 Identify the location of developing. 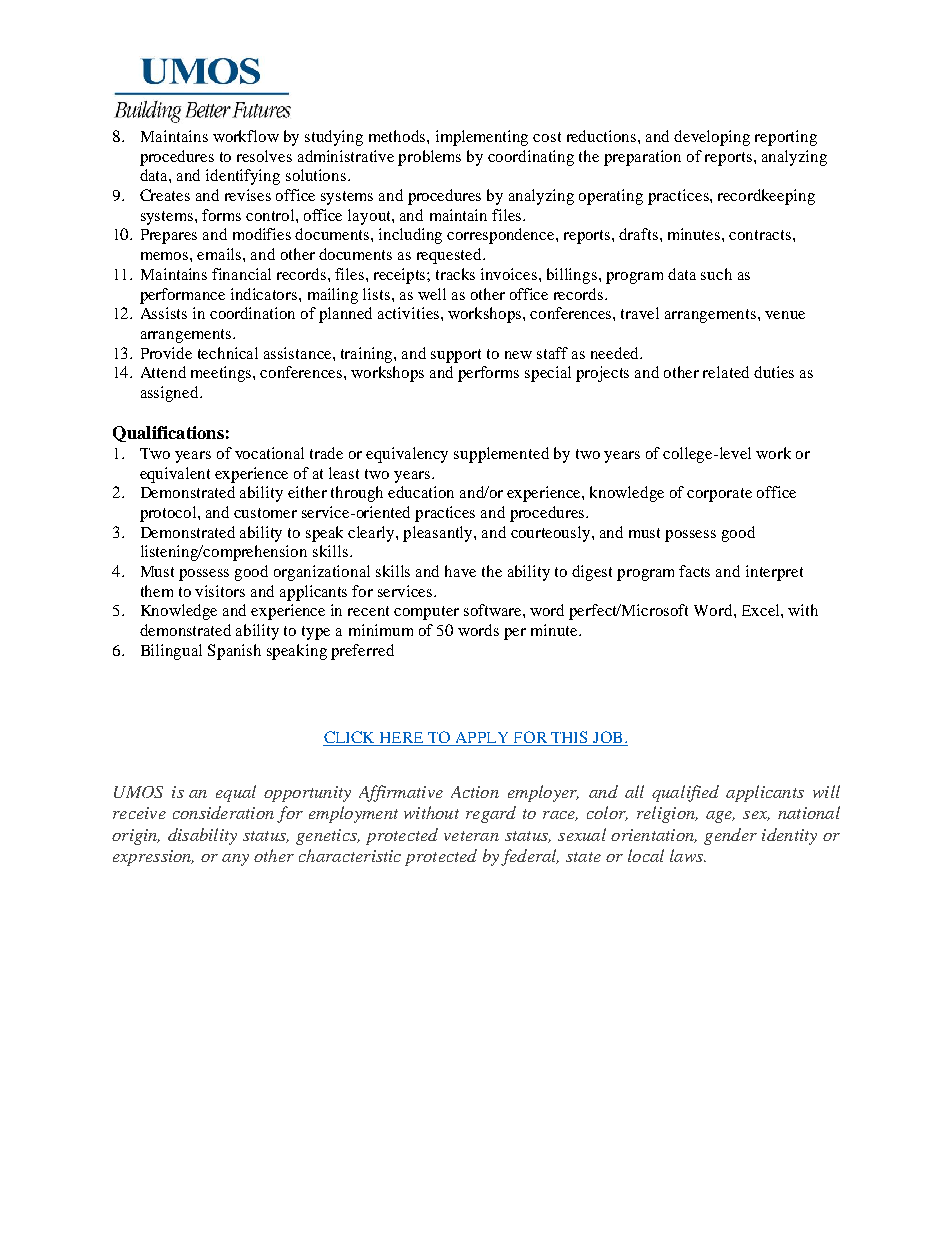
(712, 138).
